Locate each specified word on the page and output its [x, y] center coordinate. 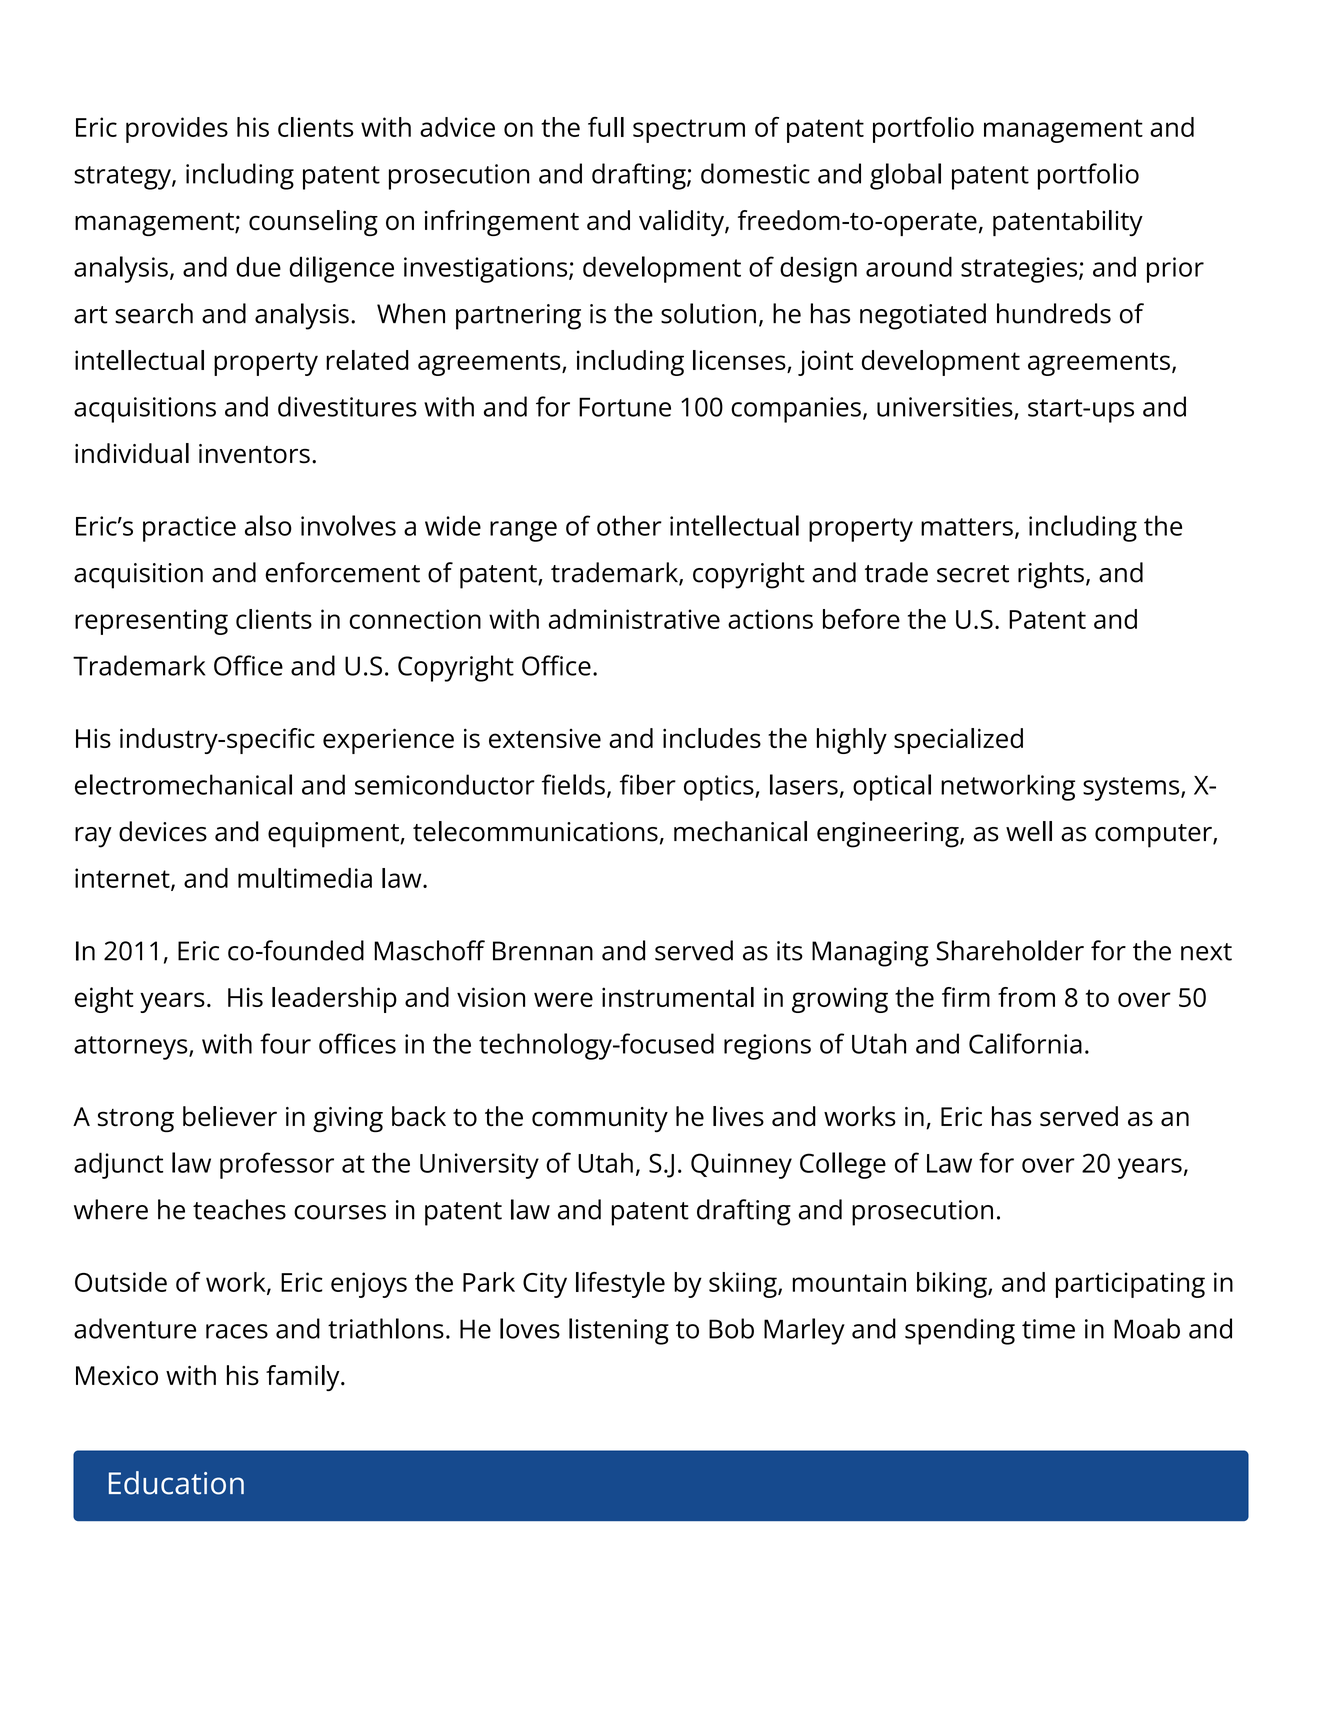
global [905, 176]
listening [619, 1331]
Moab [1147, 1328]
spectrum [689, 131]
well [1029, 831]
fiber [648, 784]
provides [177, 130]
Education [176, 1483]
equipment [334, 835]
